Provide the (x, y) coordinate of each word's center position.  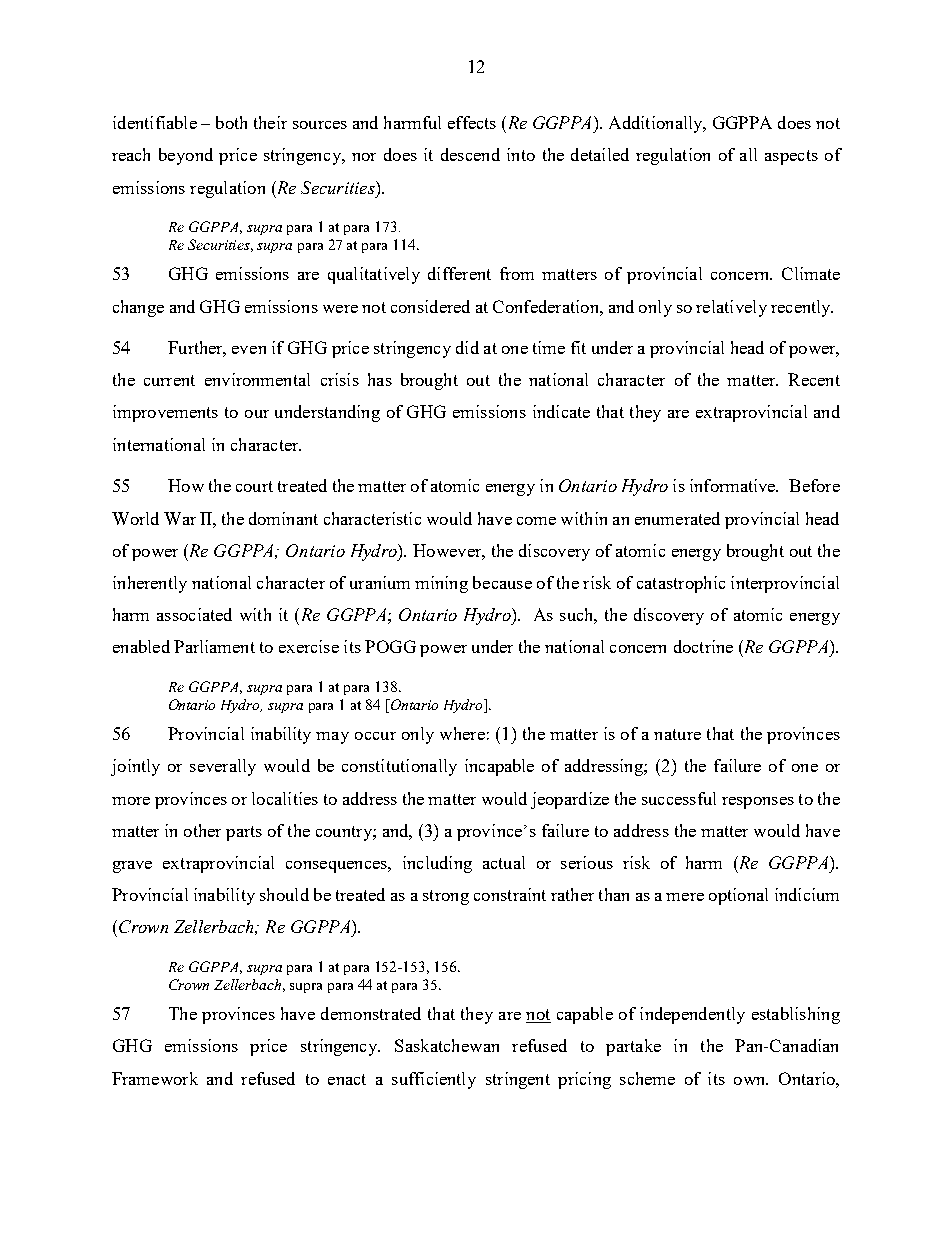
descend (470, 154)
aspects (791, 157)
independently (692, 1015)
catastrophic (681, 584)
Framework (155, 1078)
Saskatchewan (447, 1045)
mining (441, 584)
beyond (186, 156)
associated (194, 614)
